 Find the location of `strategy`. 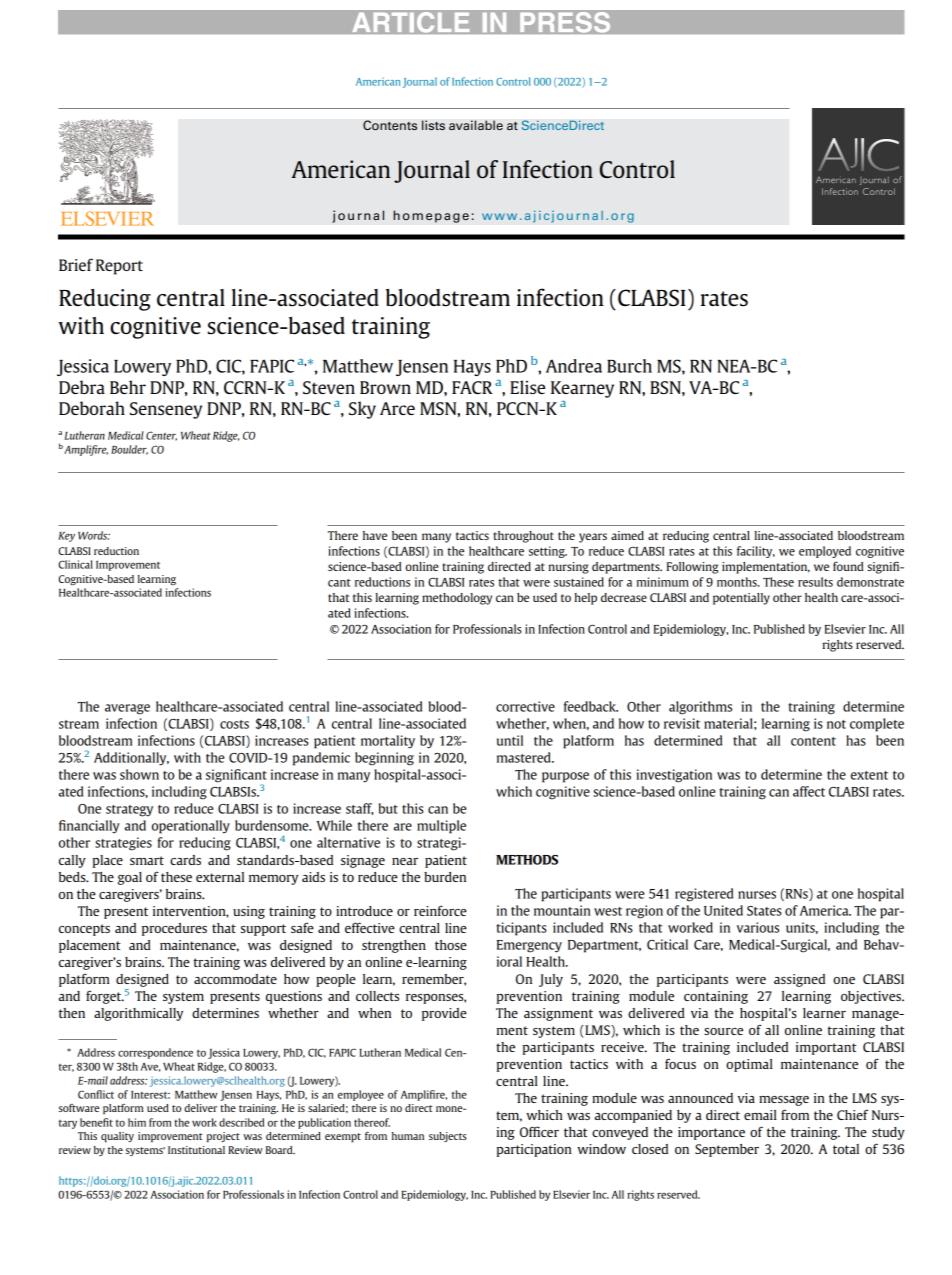

strategy is located at coordinates (129, 811).
